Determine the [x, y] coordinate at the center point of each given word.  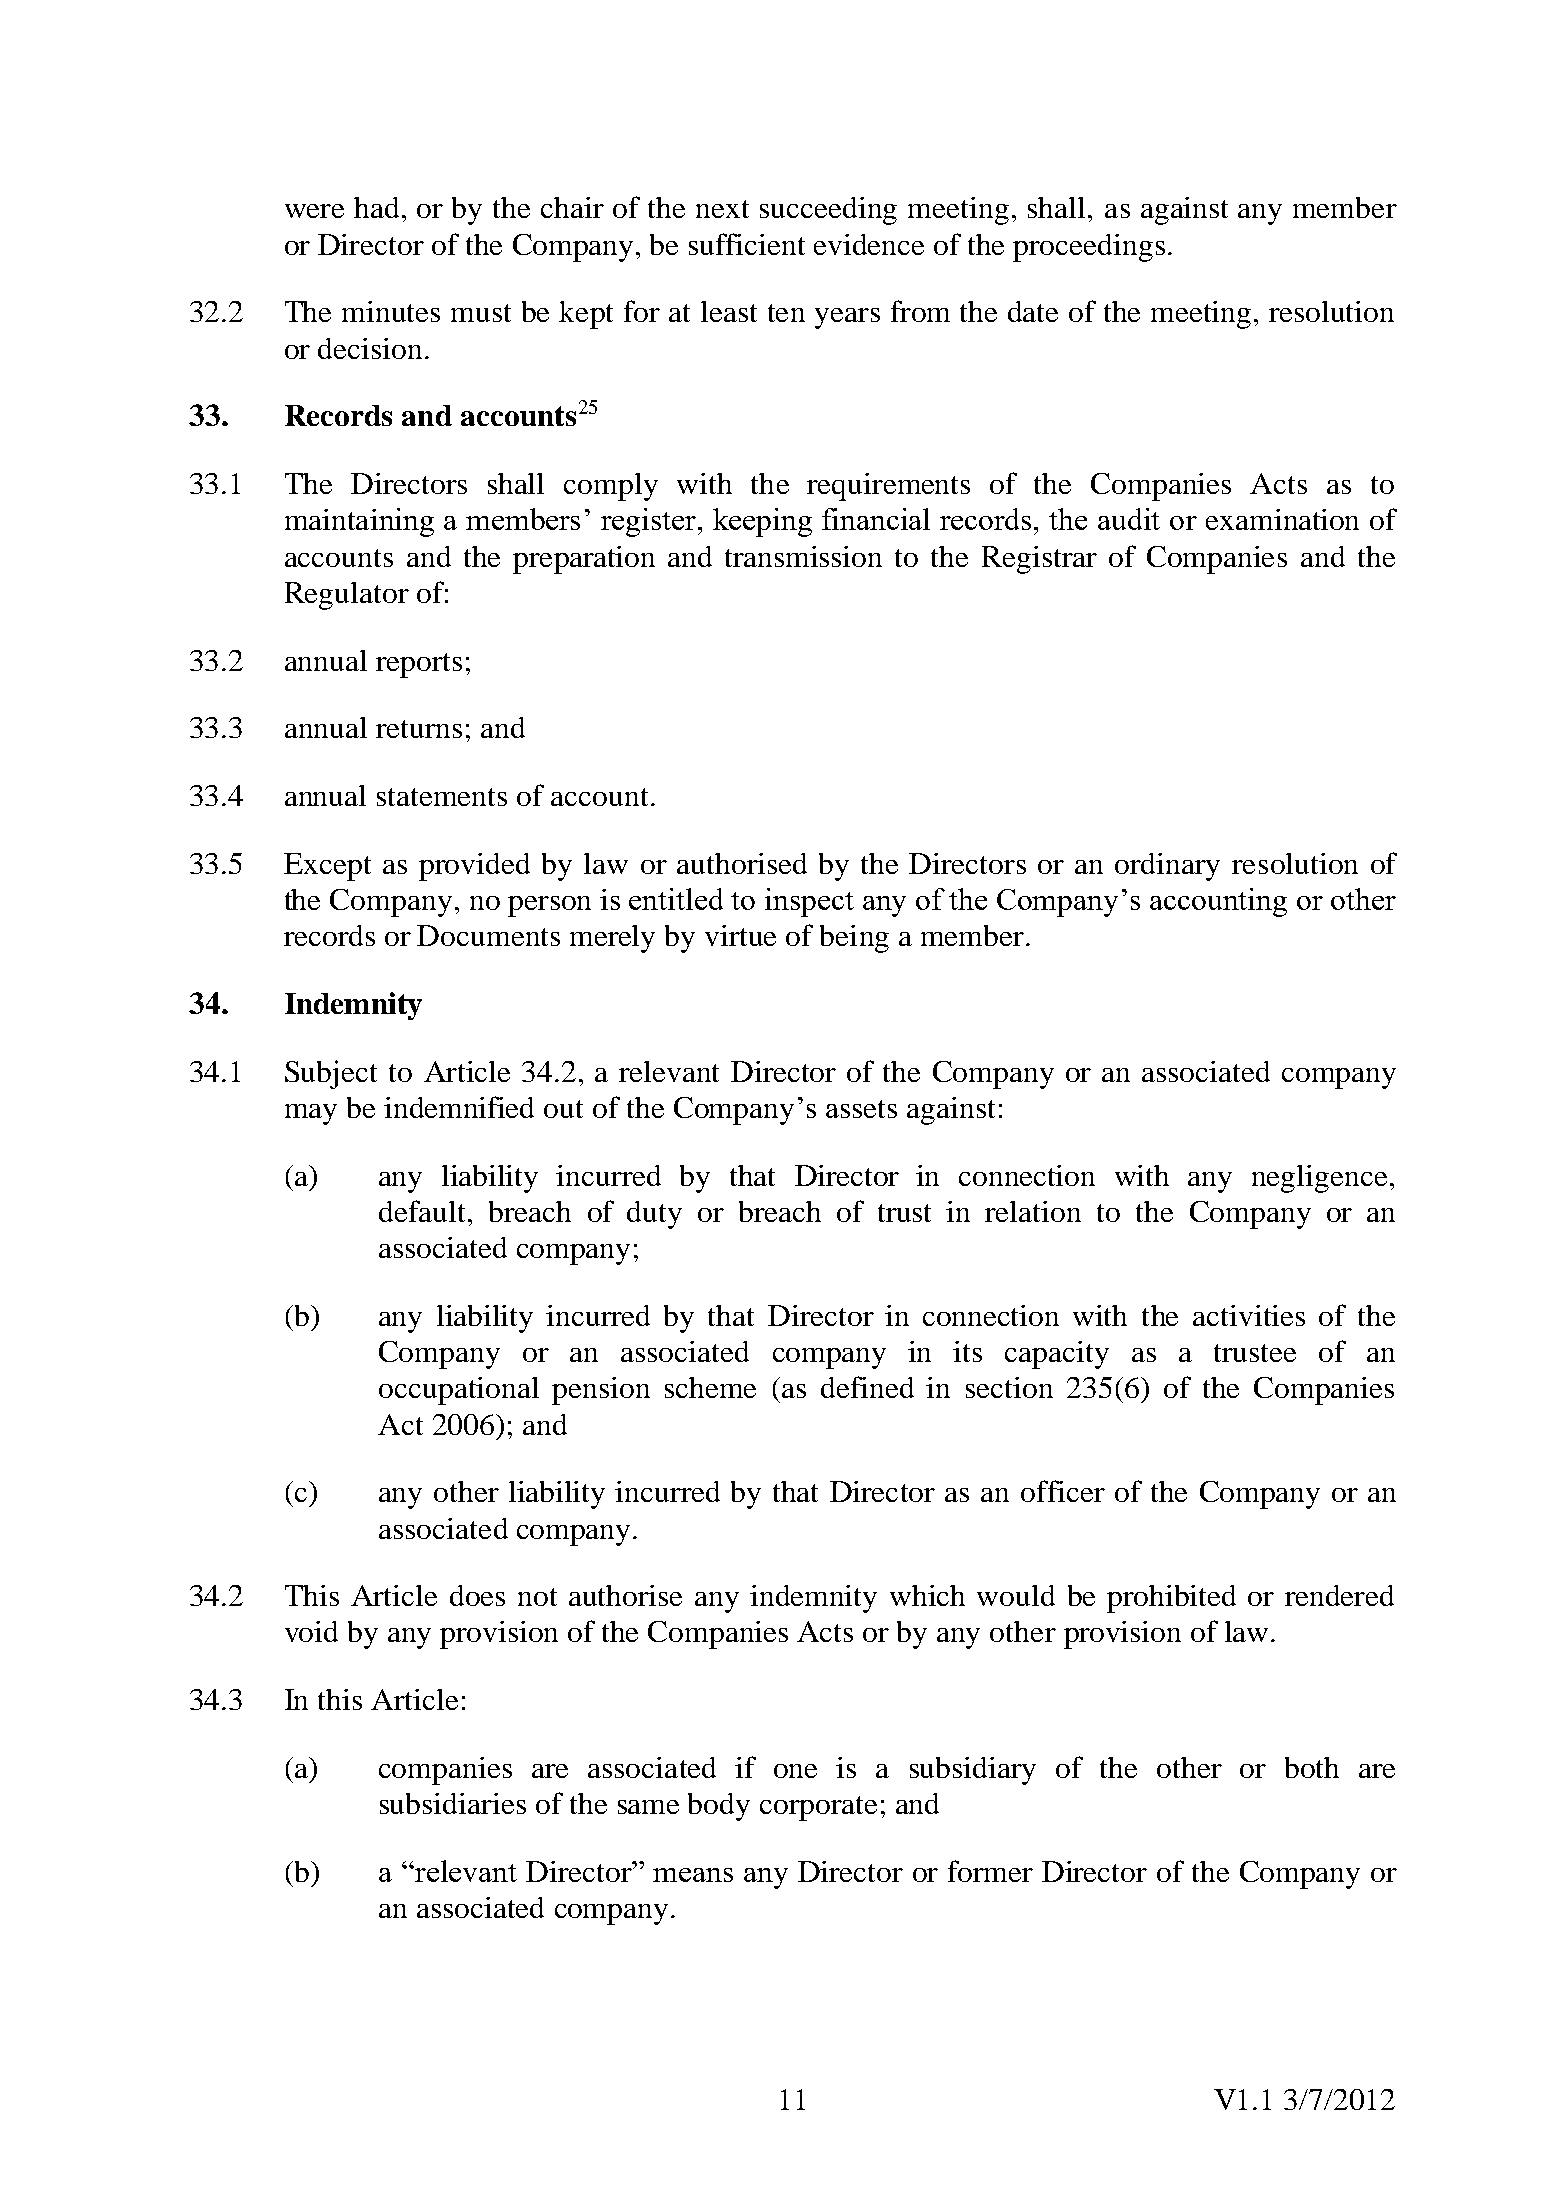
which [927, 1595]
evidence [869, 244]
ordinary [1167, 867]
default [424, 1211]
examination [1282, 519]
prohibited [1171, 1599]
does [477, 1595]
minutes [391, 311]
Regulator [347, 596]
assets [861, 1109]
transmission [803, 556]
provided [474, 867]
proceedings [1089, 248]
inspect [809, 902]
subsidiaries [453, 1803]
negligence [1319, 1179]
